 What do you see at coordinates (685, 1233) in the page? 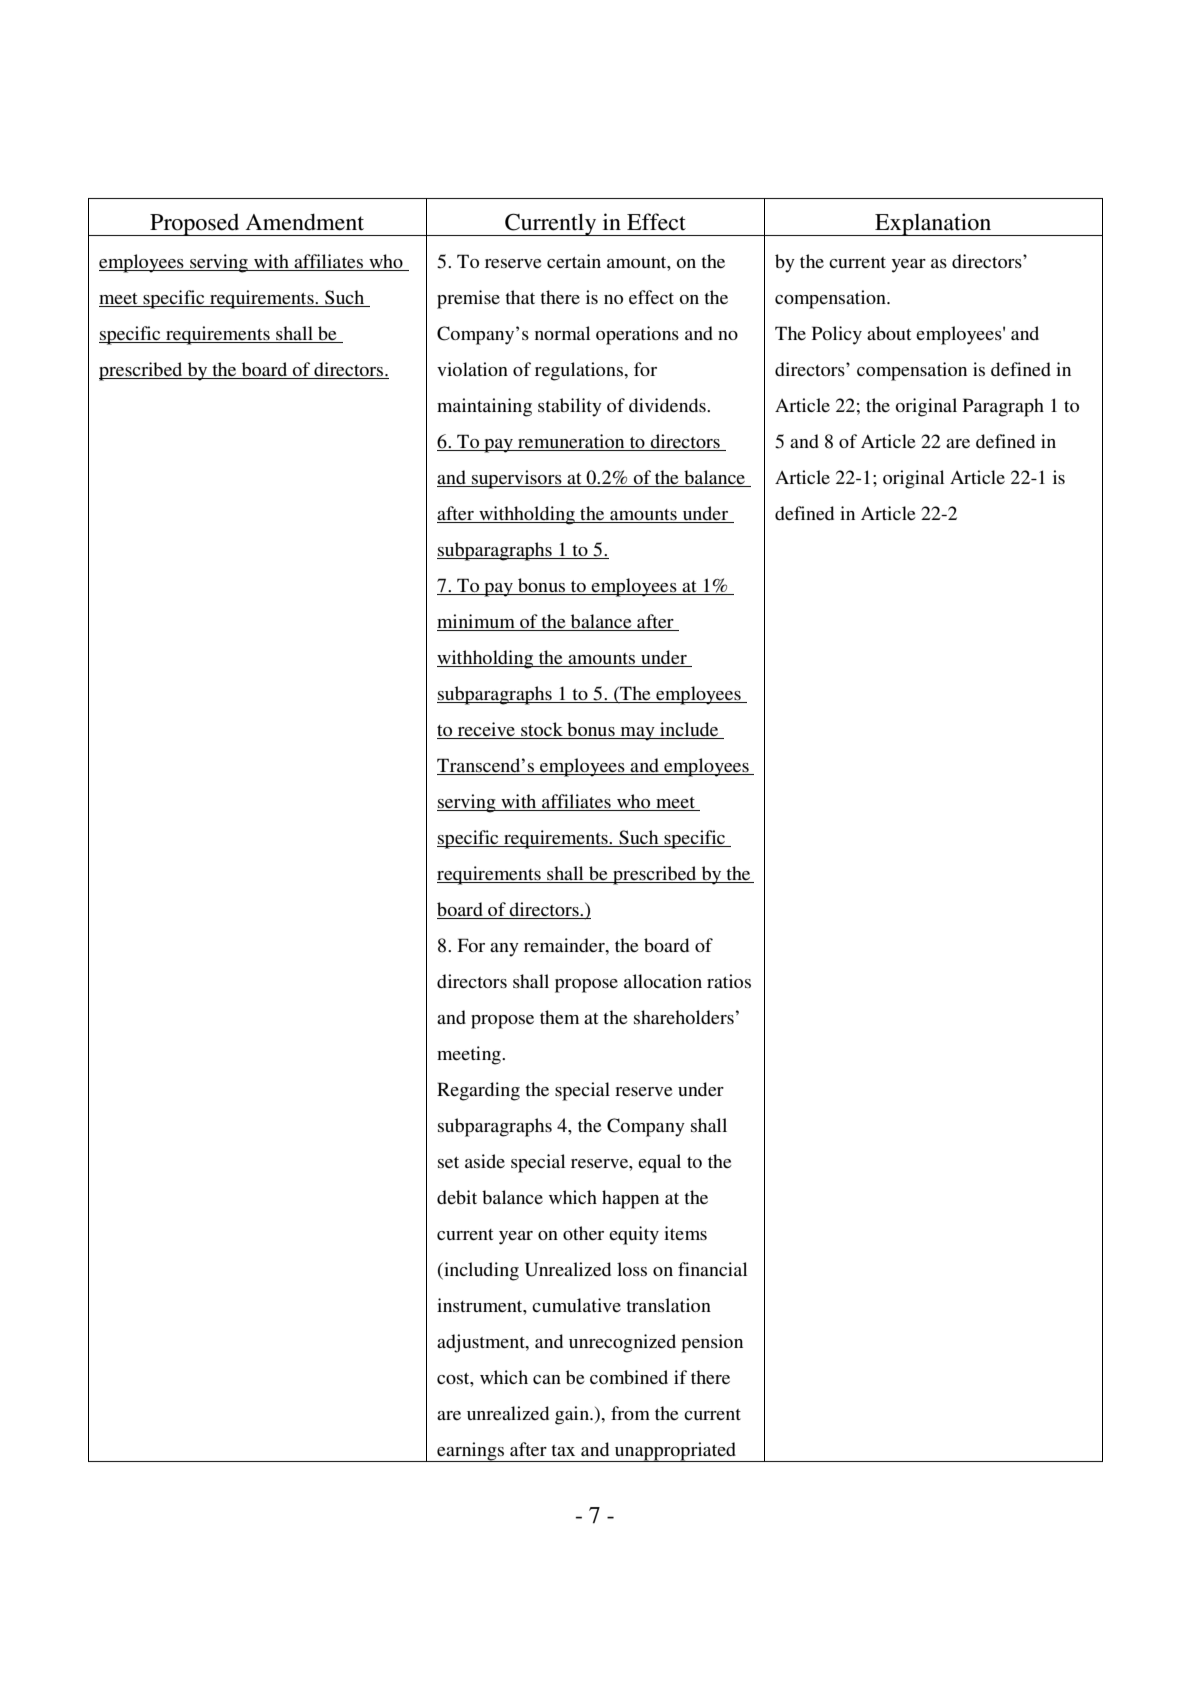
I see `items` at bounding box center [685, 1233].
